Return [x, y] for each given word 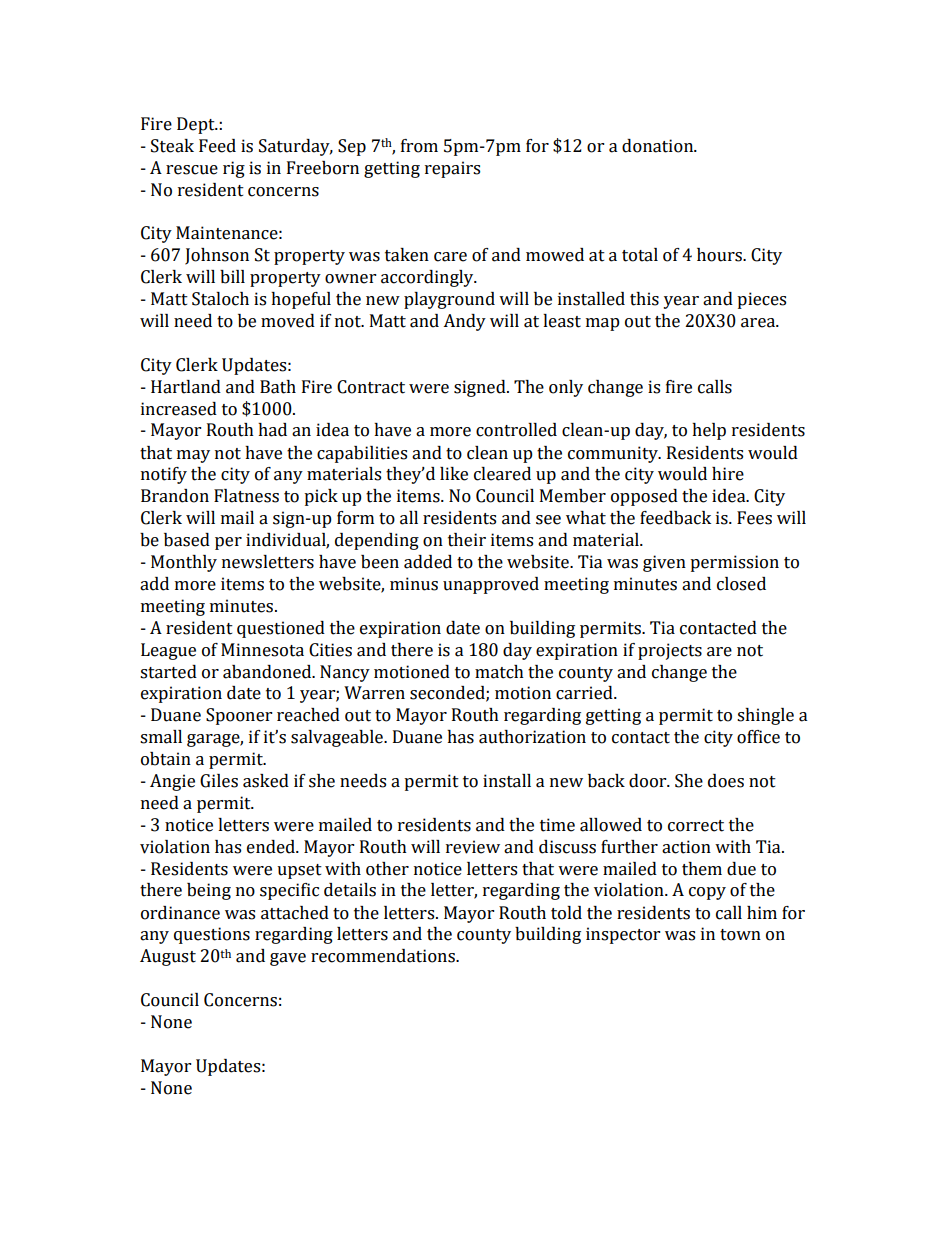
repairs [452, 169]
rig [234, 169]
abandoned [268, 672]
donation [659, 146]
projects [670, 651]
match [499, 672]
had [272, 430]
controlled [516, 430]
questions [212, 935]
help [709, 431]
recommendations [384, 956]
